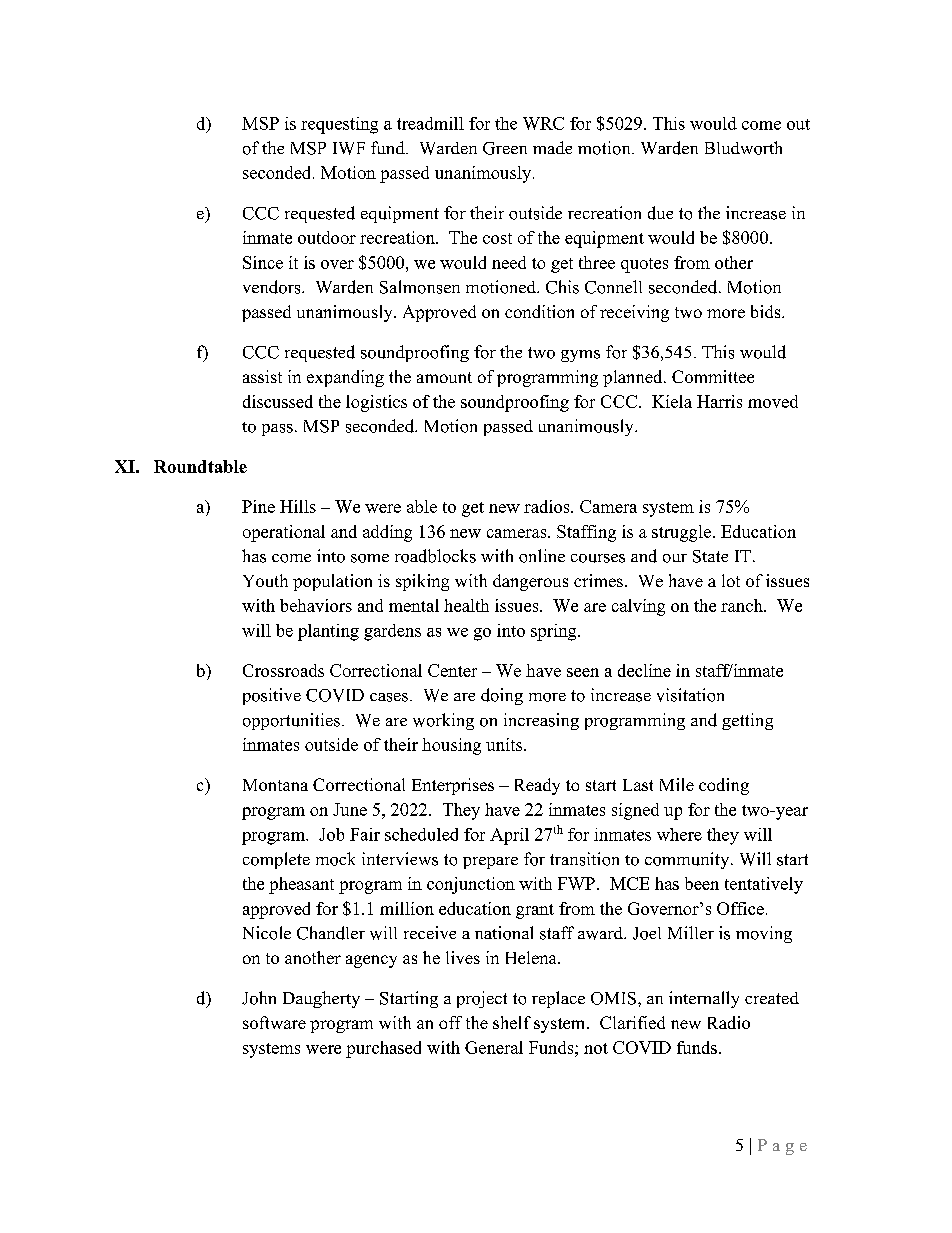  Describe the element at coordinates (339, 125) in the screenshot. I see `requesting` at that location.
